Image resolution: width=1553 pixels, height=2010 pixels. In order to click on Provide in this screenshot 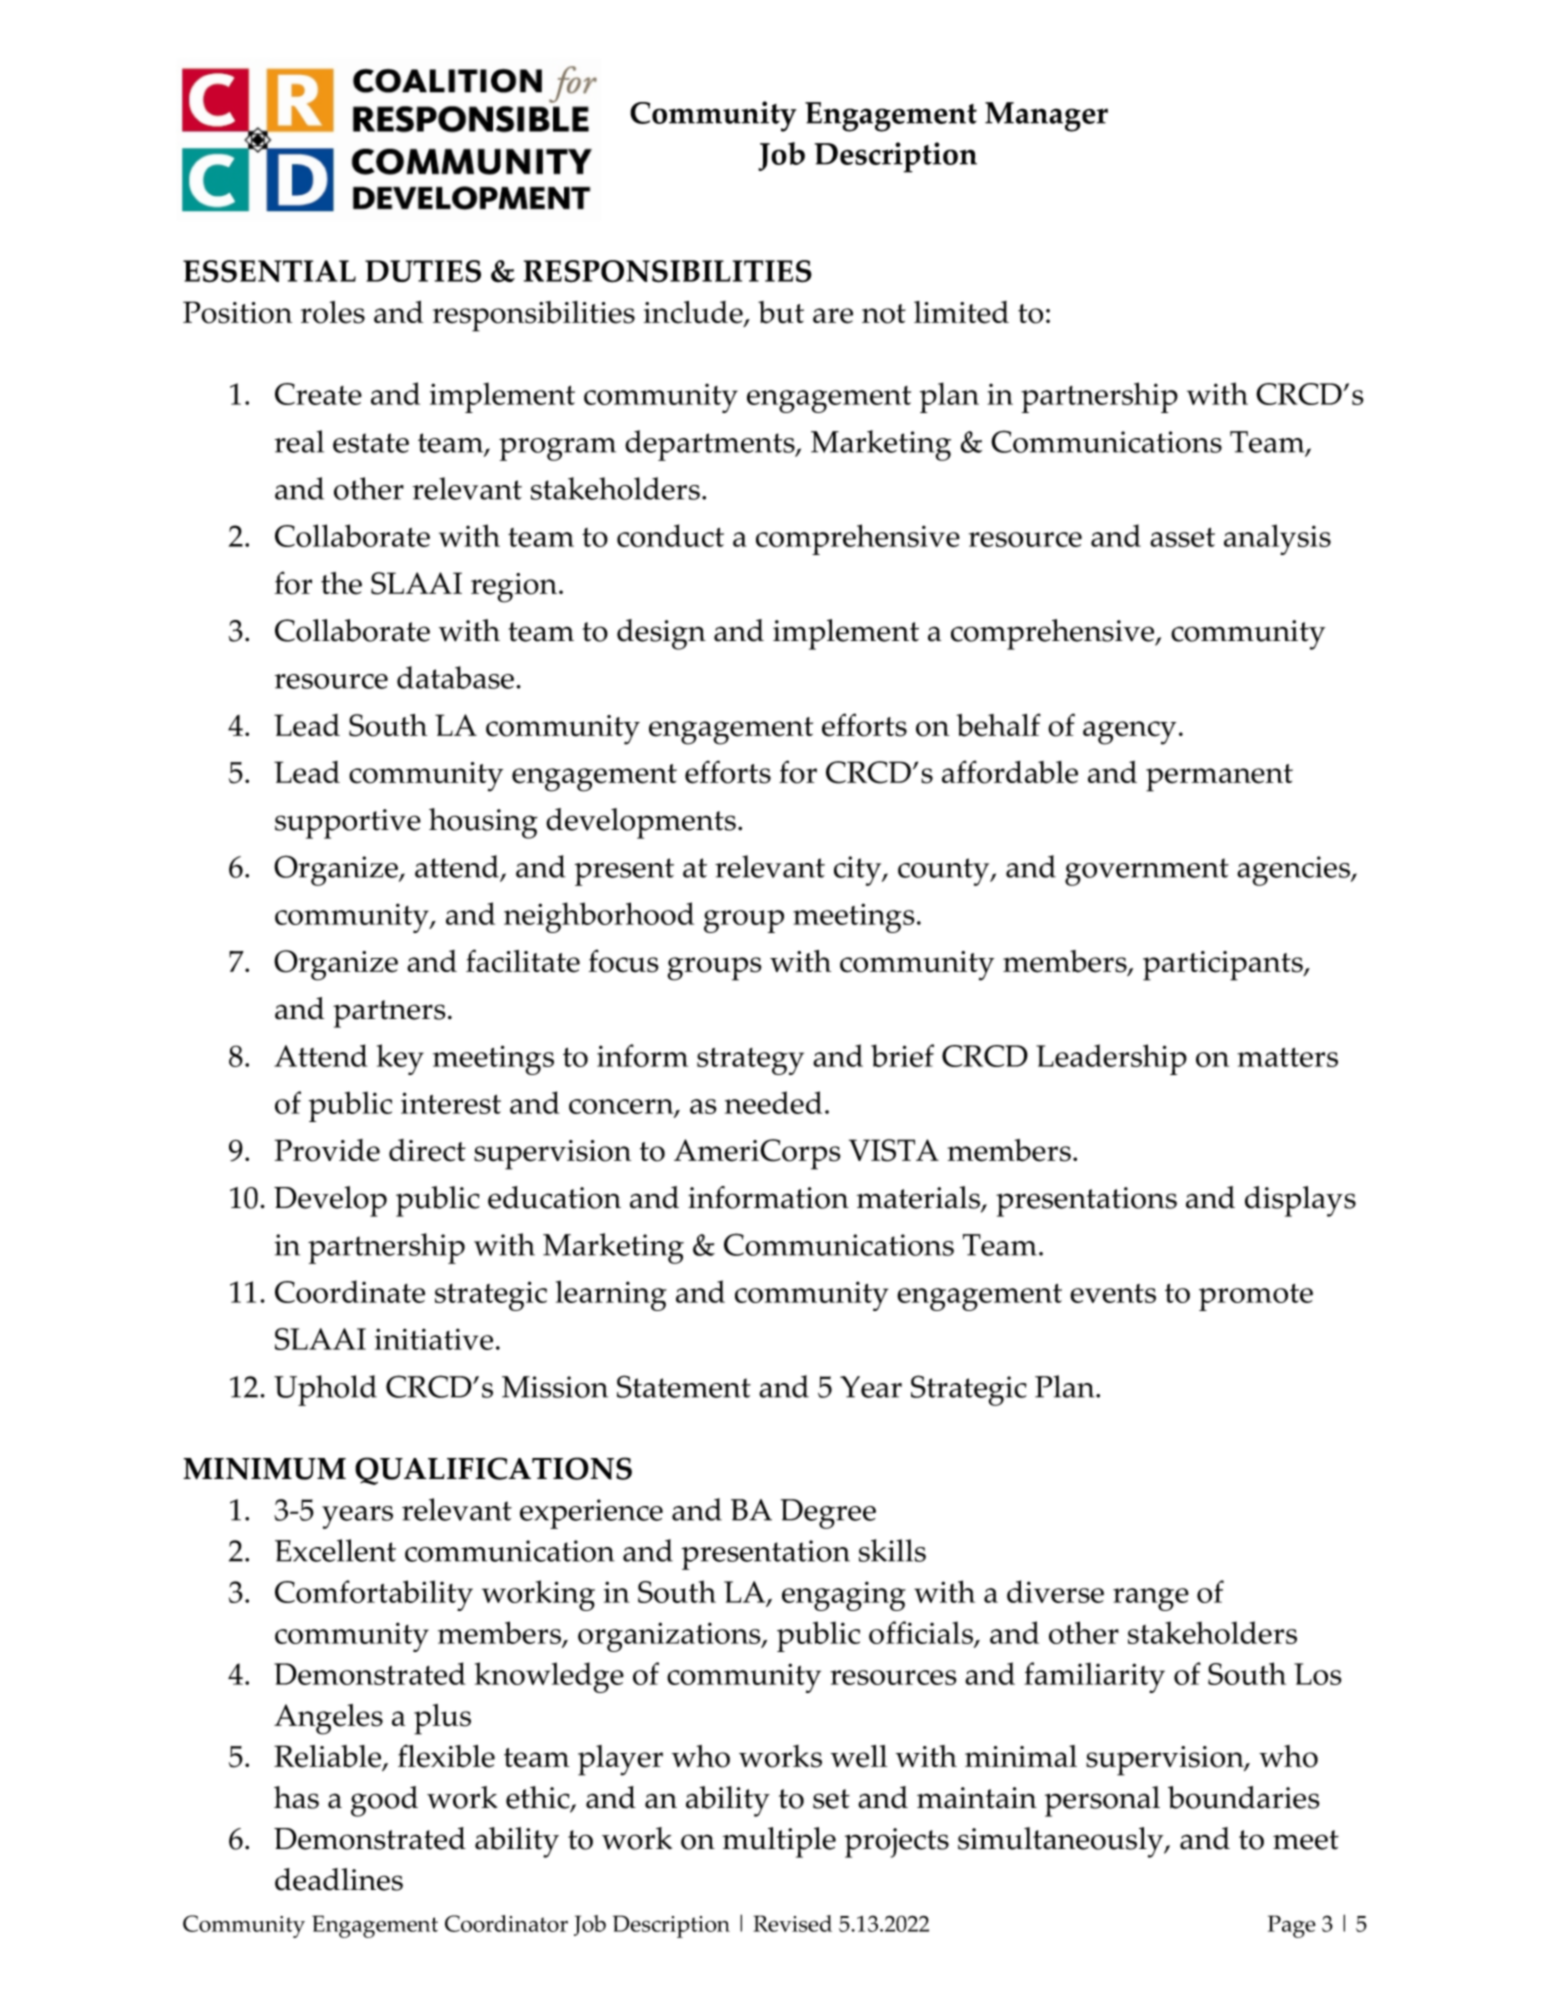, I will do `click(327, 1150)`.
